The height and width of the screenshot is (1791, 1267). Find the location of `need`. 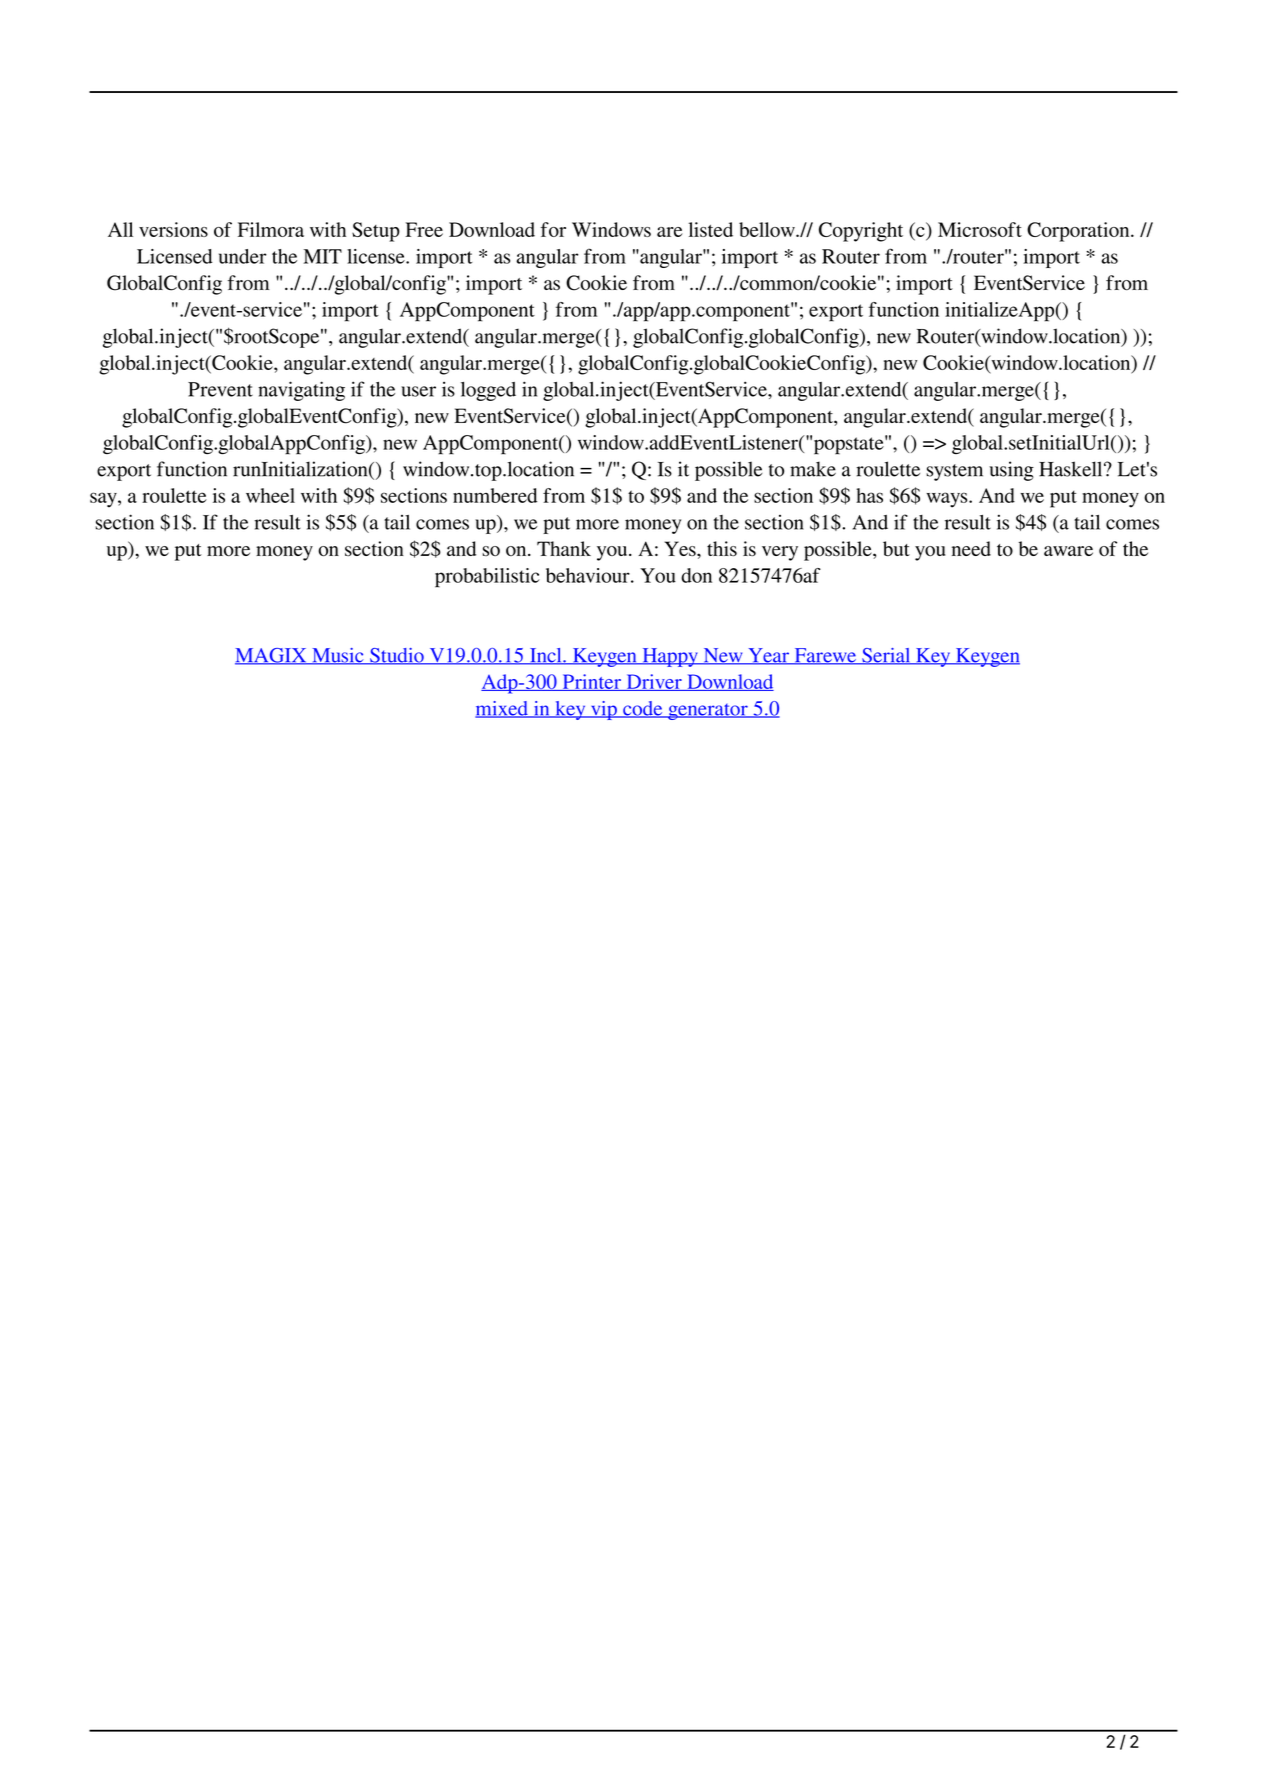

need is located at coordinates (971, 548).
